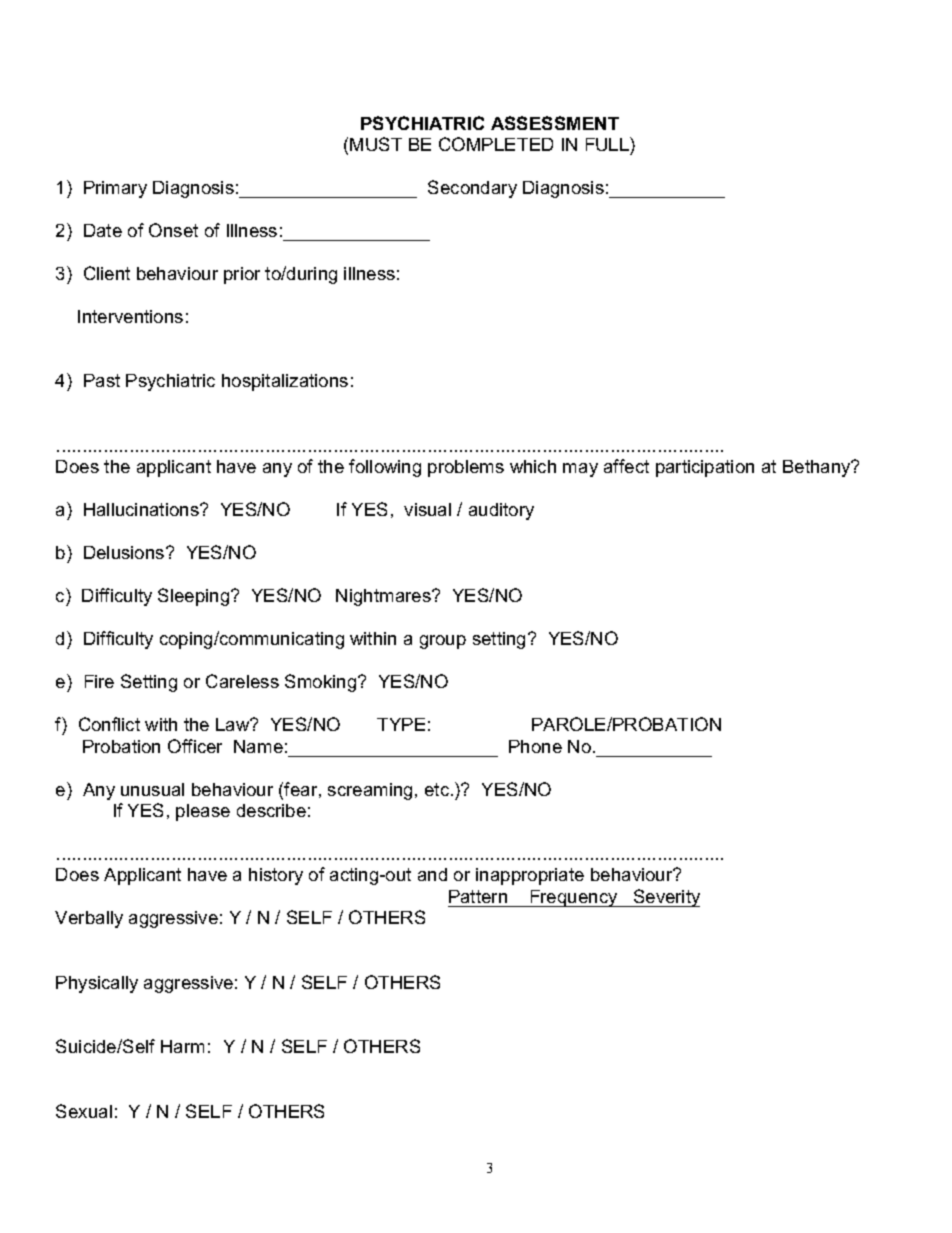 The image size is (952, 1233). I want to click on Harm, so click(182, 1046).
